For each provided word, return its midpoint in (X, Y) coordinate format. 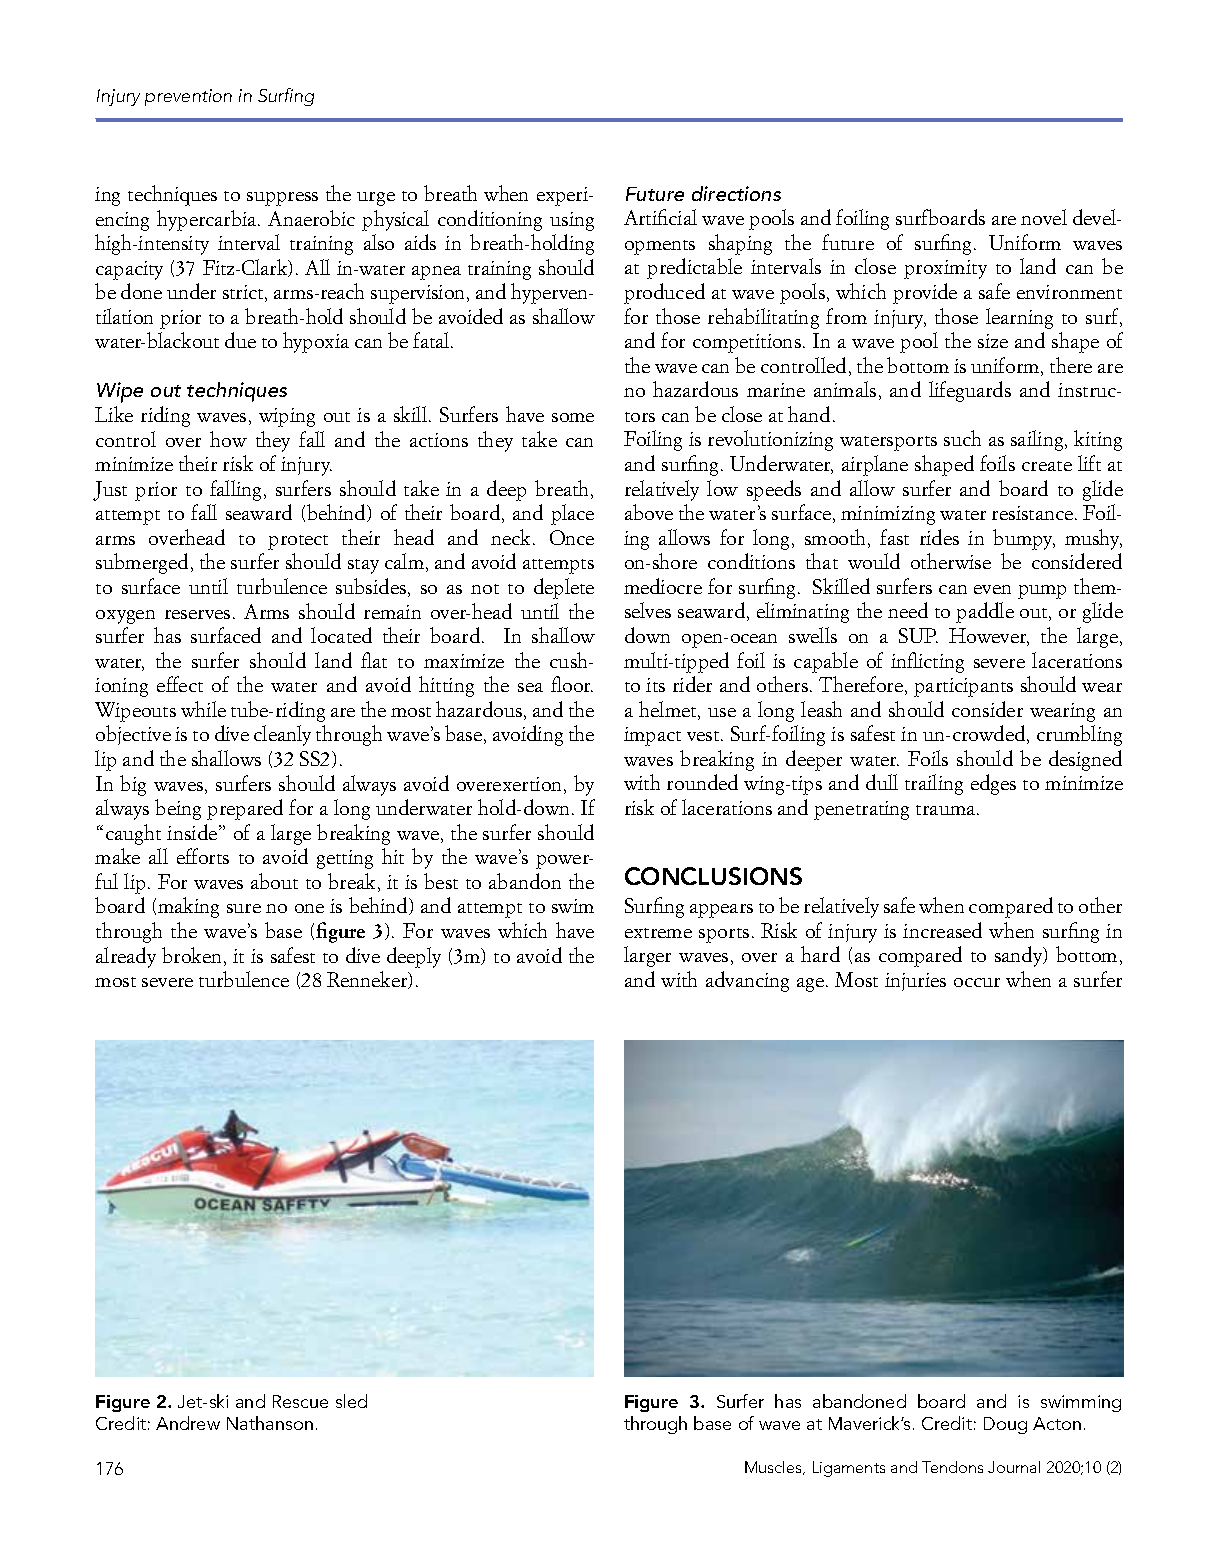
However (989, 637)
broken (191, 955)
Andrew (188, 1423)
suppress (282, 199)
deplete (564, 588)
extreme (658, 933)
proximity (945, 269)
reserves (197, 614)
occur (977, 982)
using (572, 221)
